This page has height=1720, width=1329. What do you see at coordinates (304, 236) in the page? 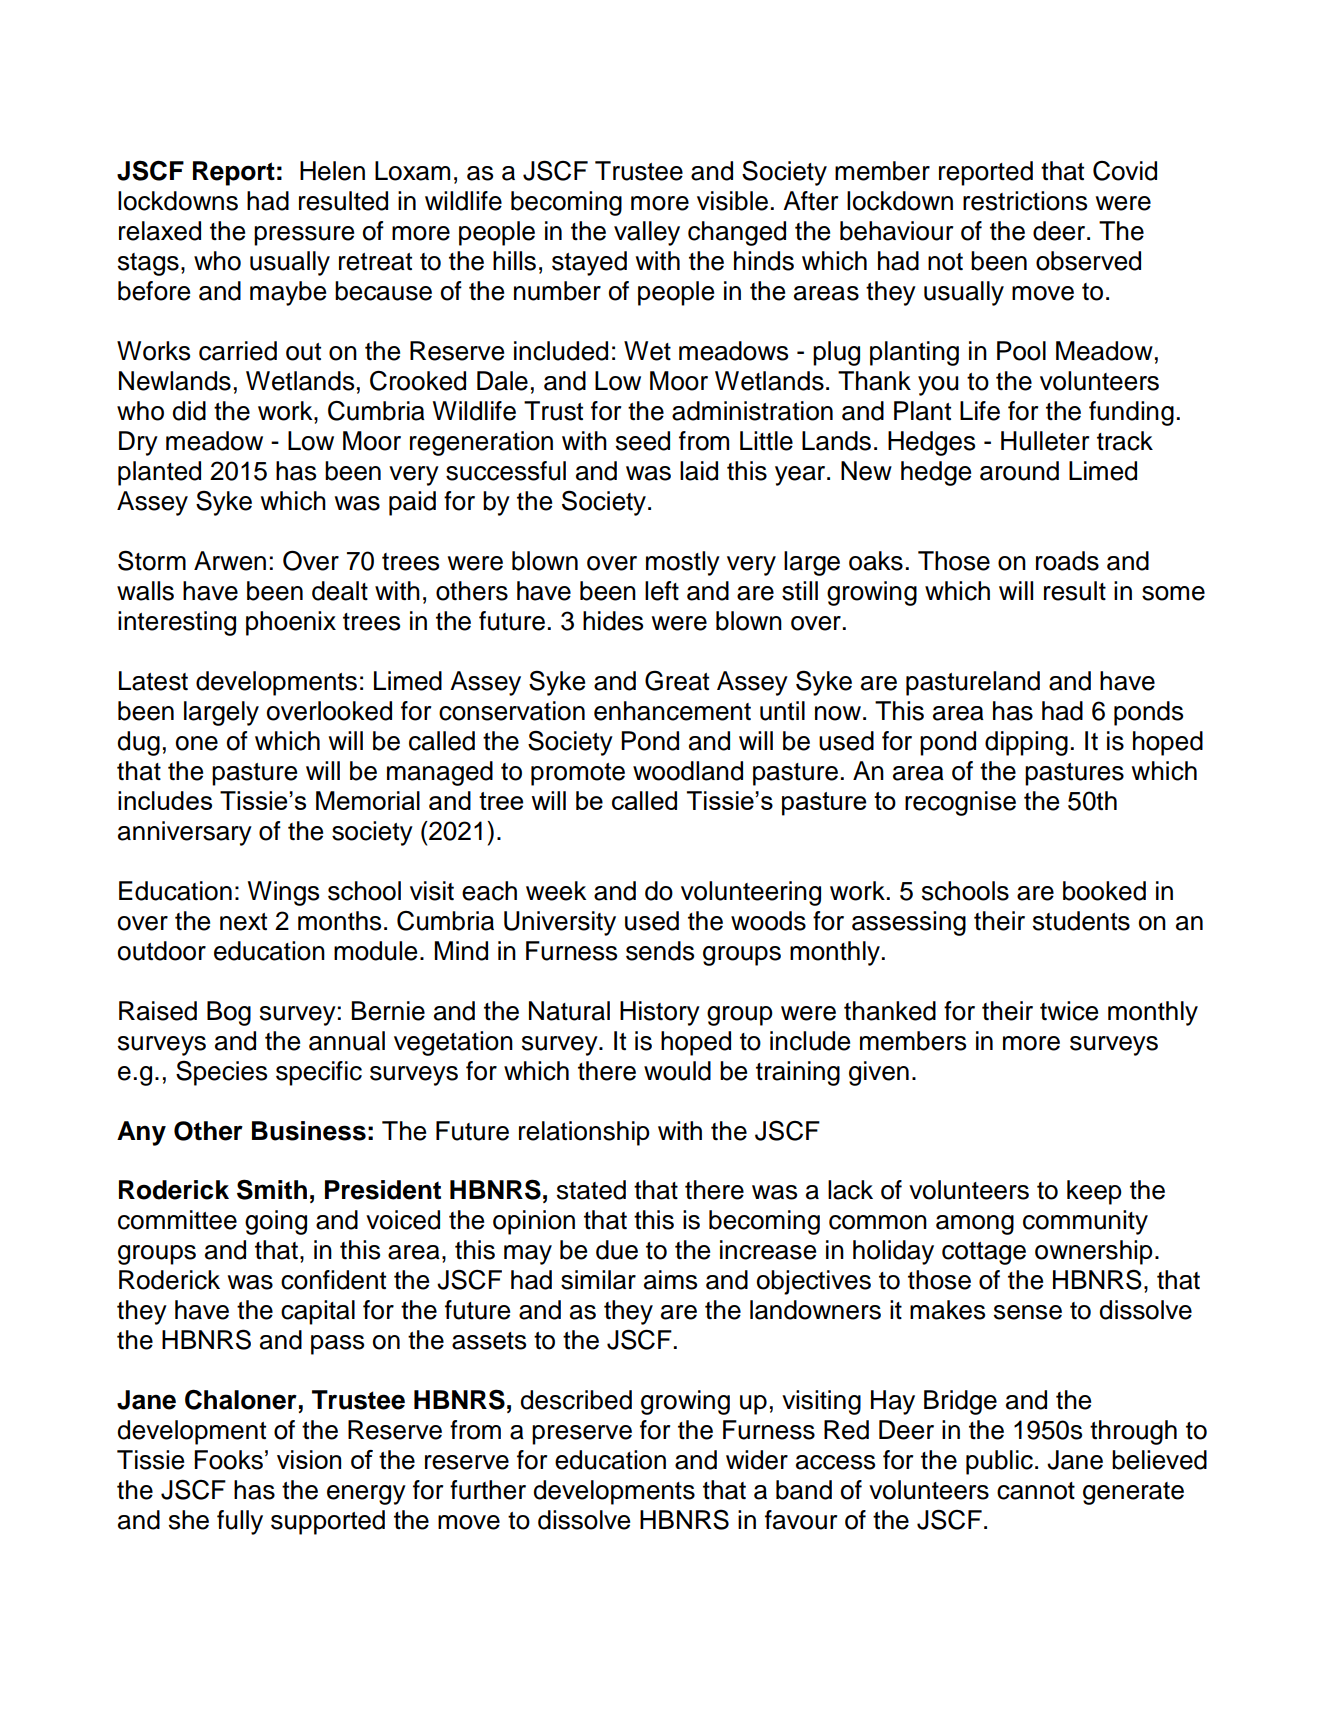
I see `pressure` at bounding box center [304, 236].
